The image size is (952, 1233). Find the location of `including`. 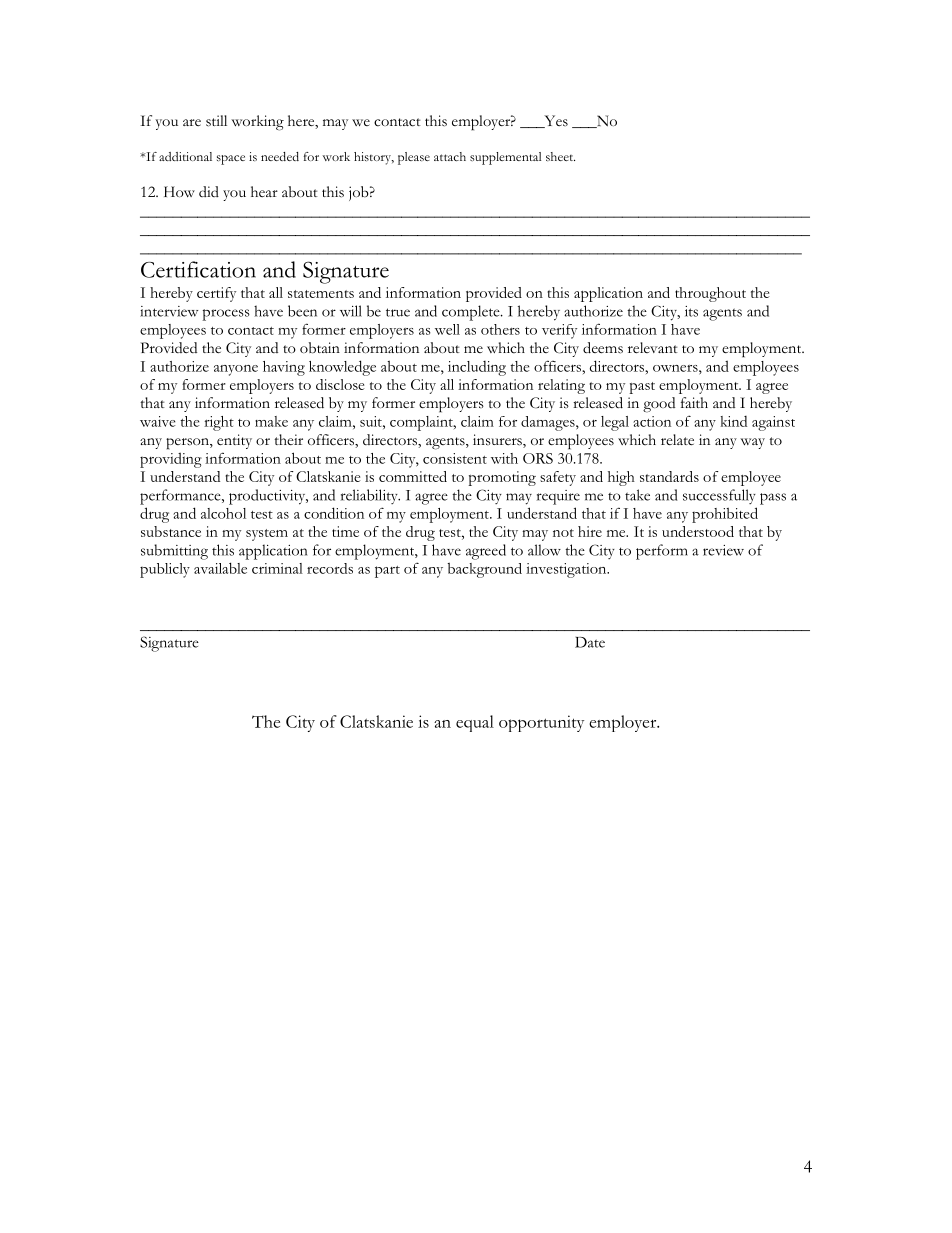

including is located at coordinates (477, 368).
